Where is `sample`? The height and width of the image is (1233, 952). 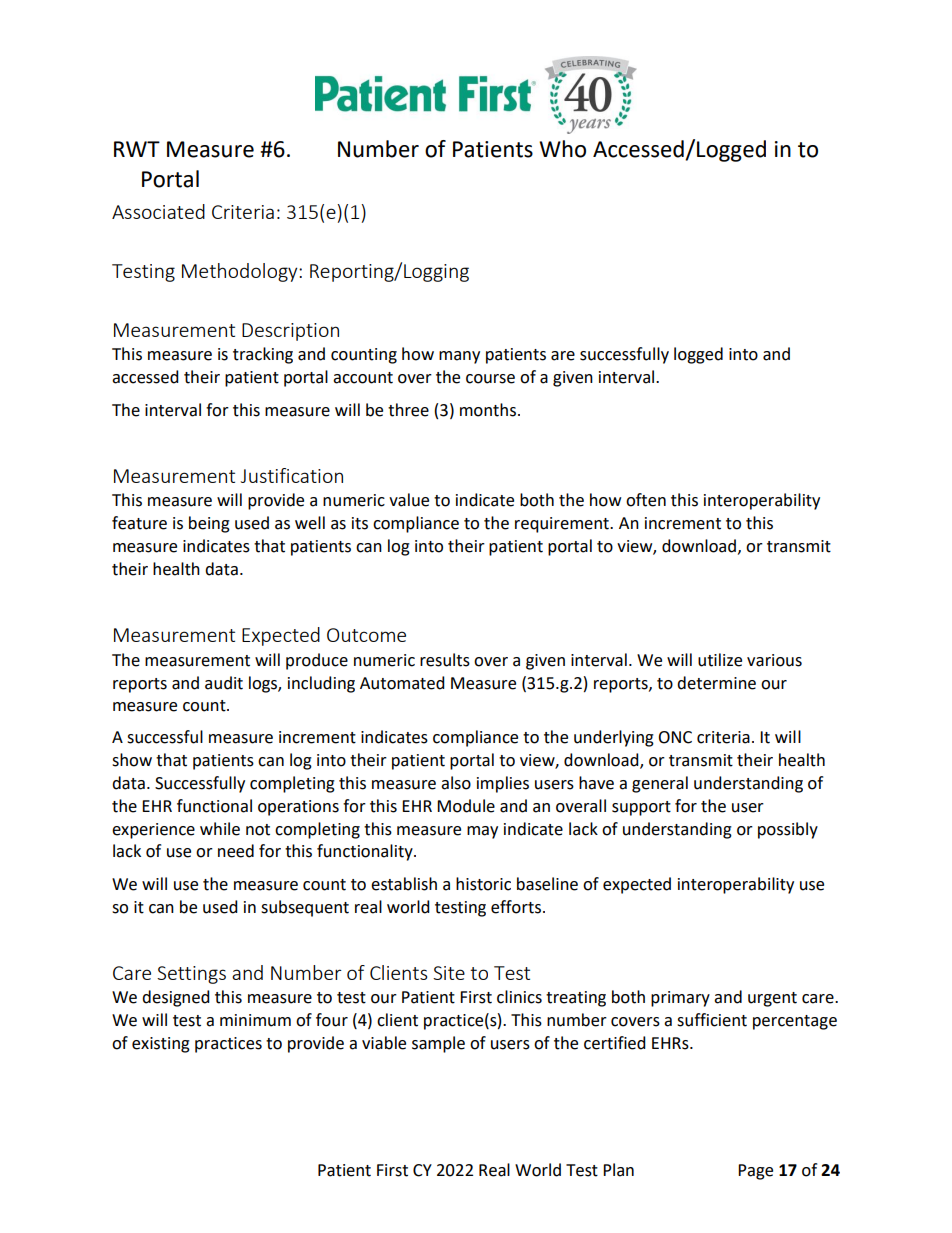 sample is located at coordinates (438, 1044).
